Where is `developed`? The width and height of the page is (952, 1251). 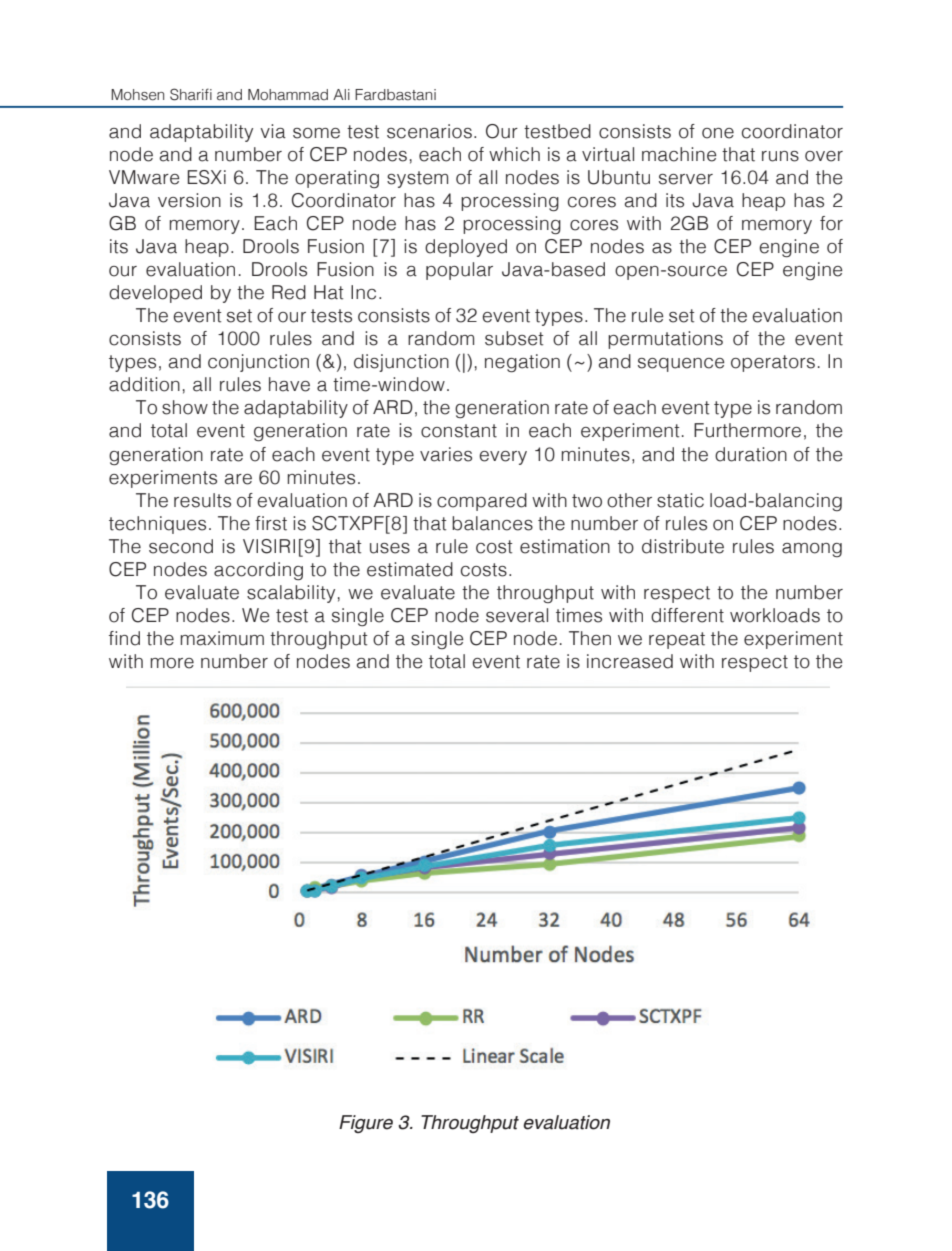 developed is located at coordinates (155, 294).
